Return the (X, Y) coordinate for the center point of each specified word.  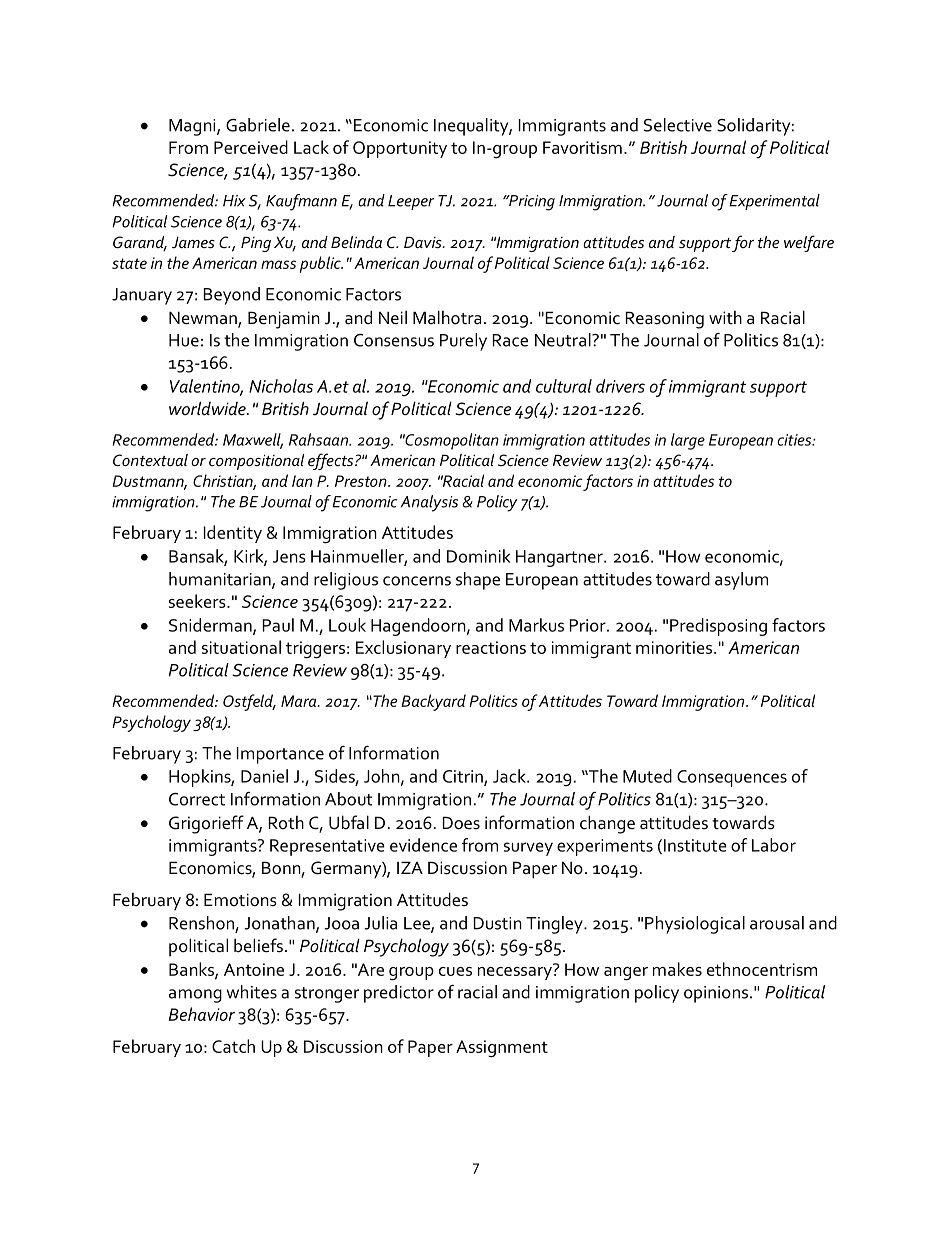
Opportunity (400, 149)
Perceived (251, 147)
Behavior (202, 1014)
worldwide (208, 408)
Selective (678, 125)
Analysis (429, 503)
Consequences (732, 778)
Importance (280, 755)
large (688, 441)
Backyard (433, 702)
